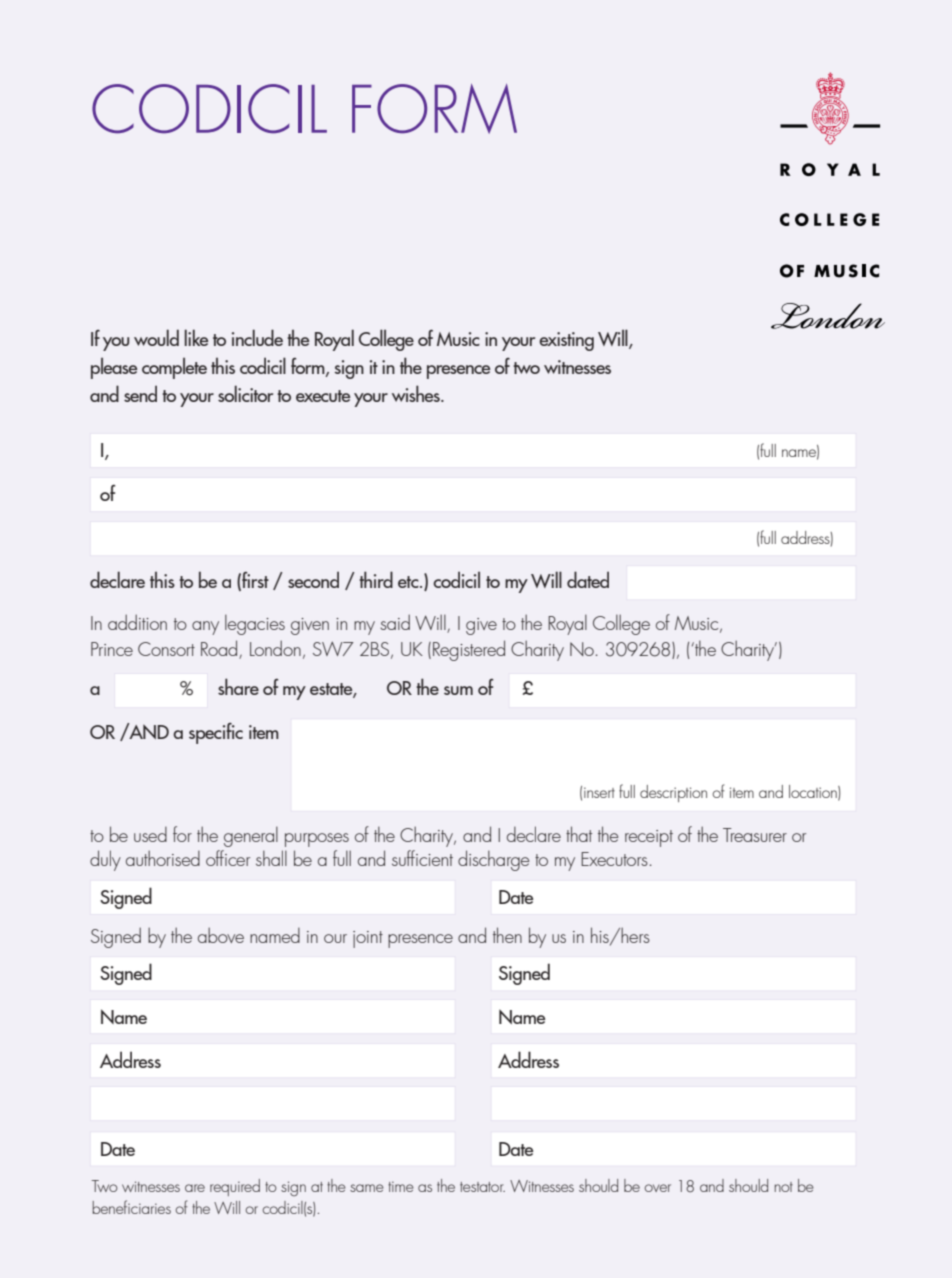 The height and width of the screenshot is (1278, 952). I want to click on any, so click(205, 628).
